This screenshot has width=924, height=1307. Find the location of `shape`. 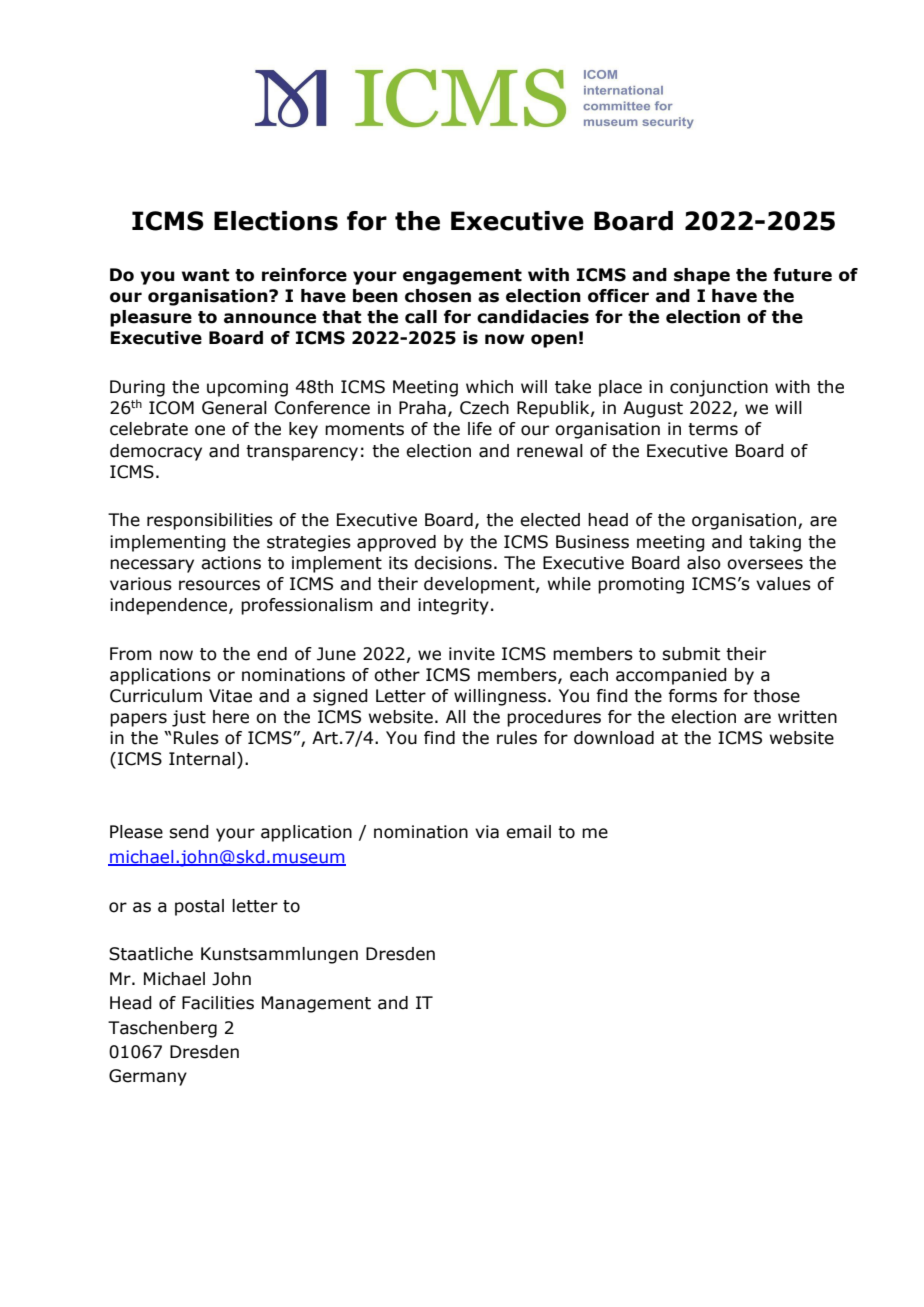

shape is located at coordinates (702, 276).
